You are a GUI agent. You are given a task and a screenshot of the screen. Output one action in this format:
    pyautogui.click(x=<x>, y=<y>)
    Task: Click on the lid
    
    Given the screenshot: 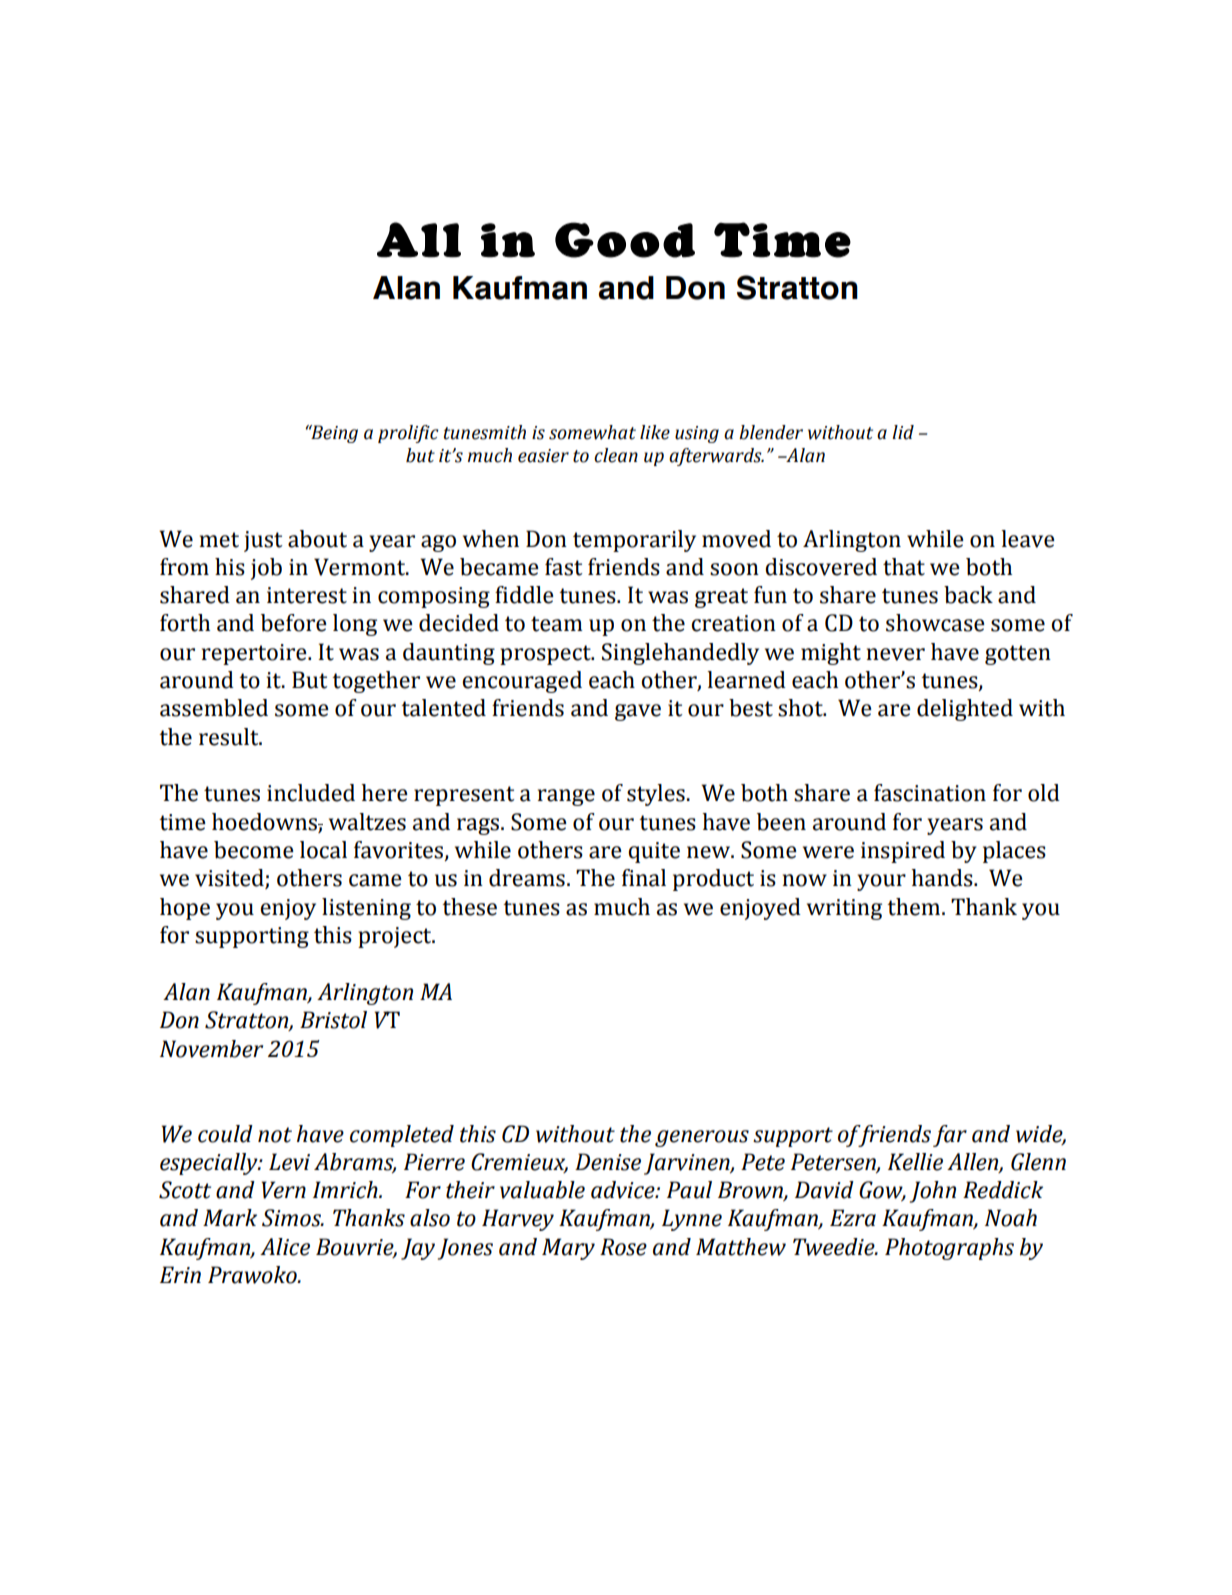 What is the action you would take?
    pyautogui.click(x=903, y=432)
